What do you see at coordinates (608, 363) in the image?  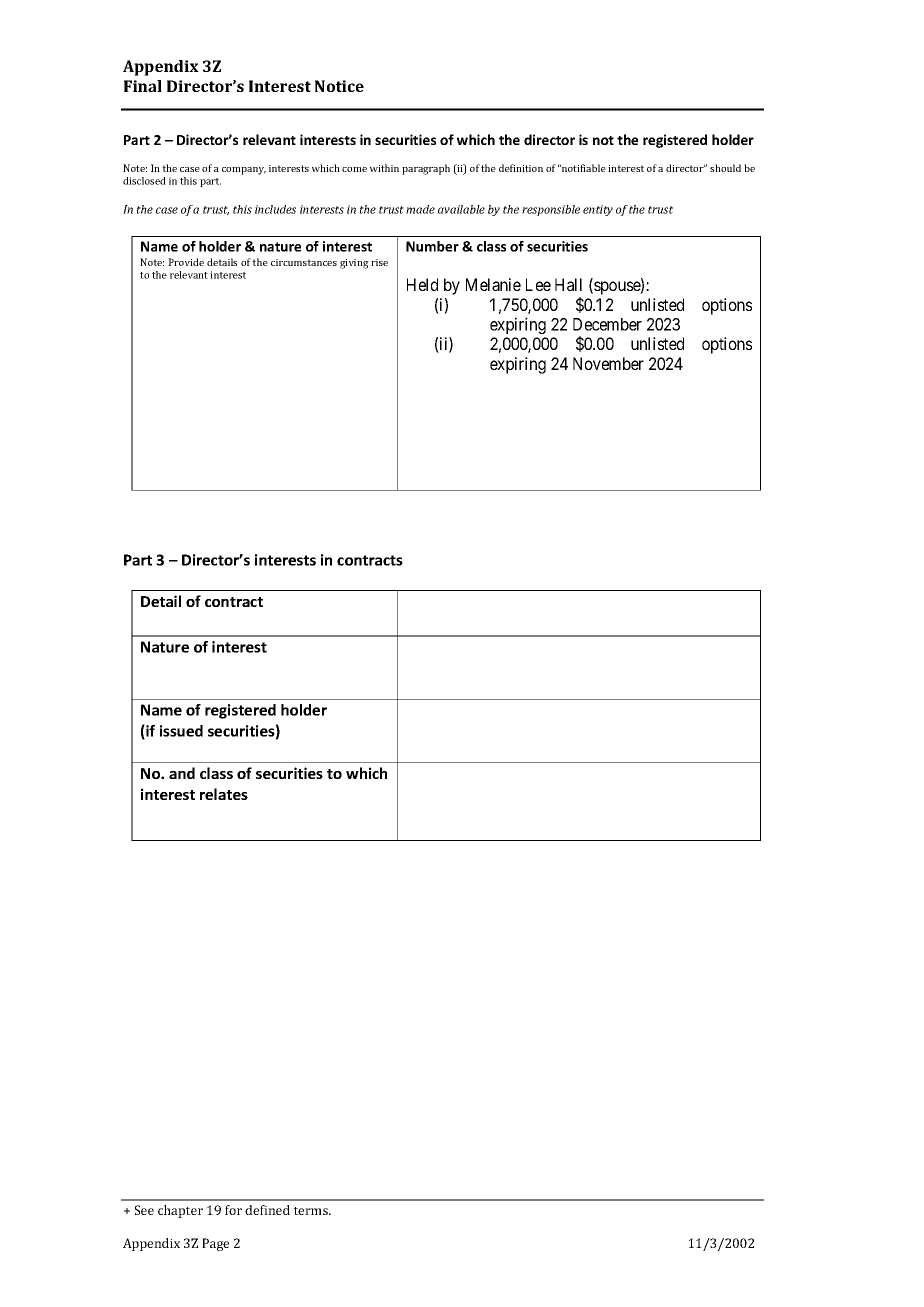 I see `November` at bounding box center [608, 363].
